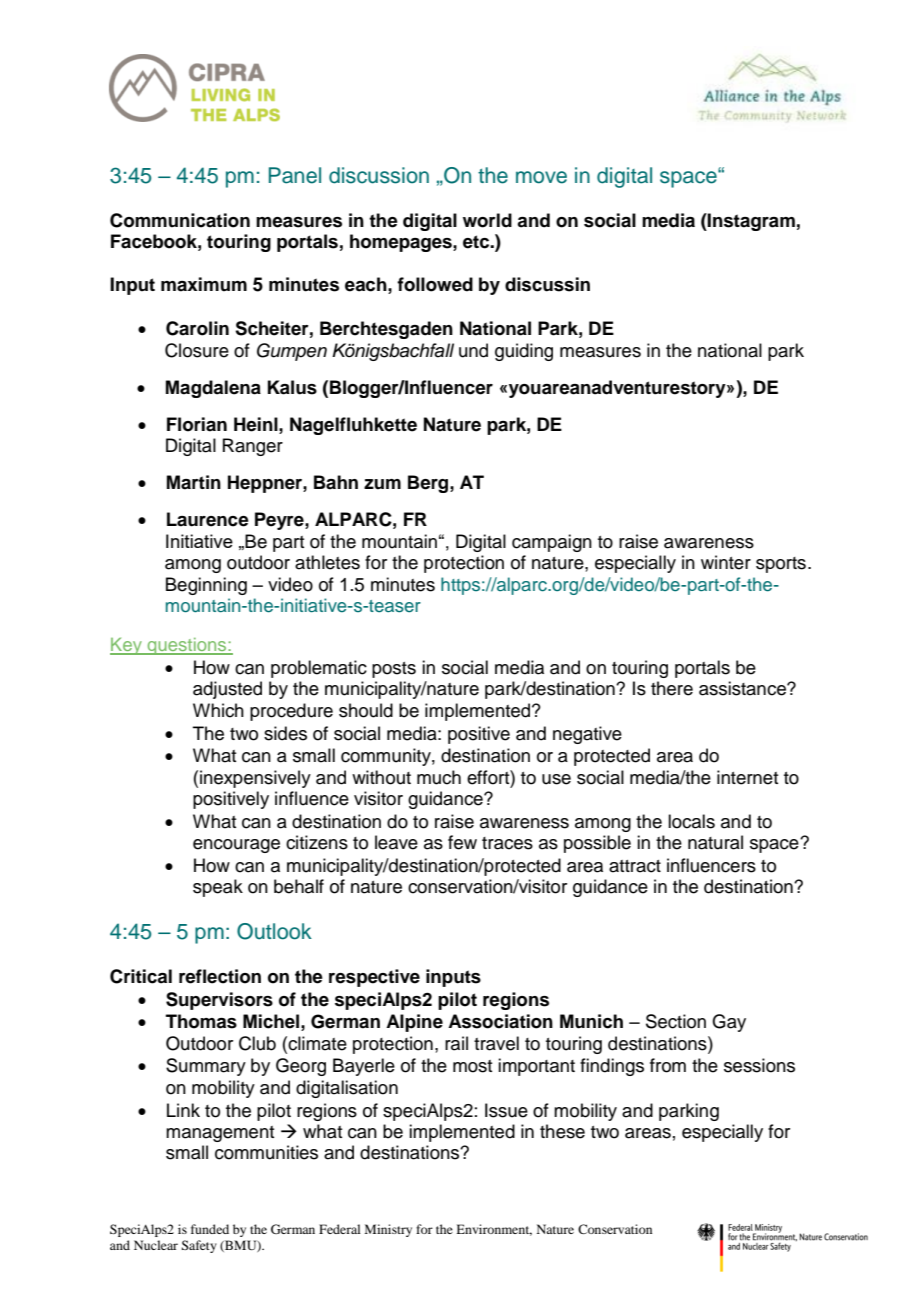 The height and width of the page is (1308, 924). What do you see at coordinates (494, 1230) in the page?
I see `Environment` at bounding box center [494, 1230].
